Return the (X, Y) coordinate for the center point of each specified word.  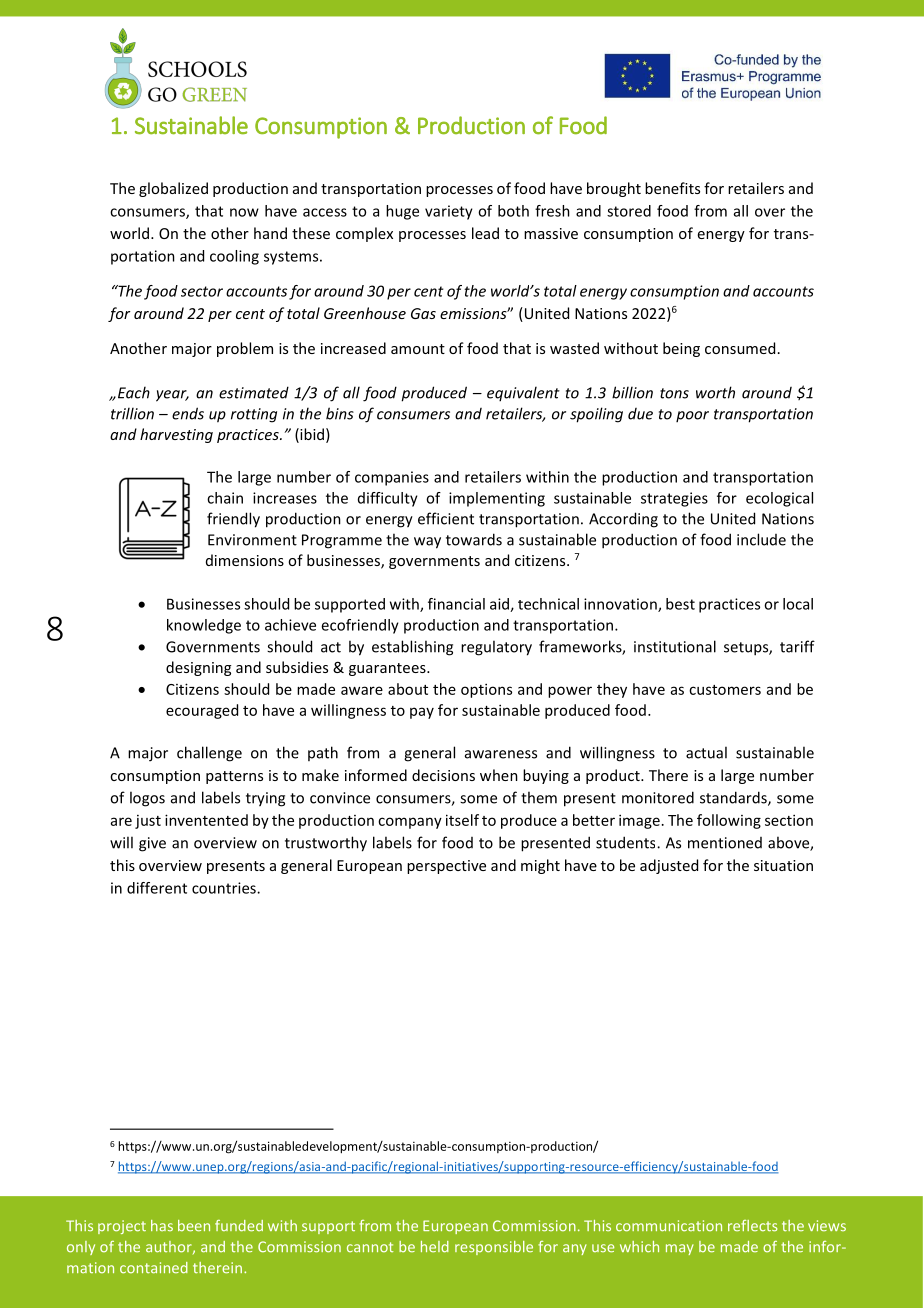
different (157, 888)
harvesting (176, 435)
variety (449, 212)
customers (725, 690)
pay (422, 713)
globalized (173, 189)
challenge (209, 754)
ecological (779, 499)
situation (783, 865)
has (162, 1225)
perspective (446, 867)
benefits (672, 188)
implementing (497, 499)
